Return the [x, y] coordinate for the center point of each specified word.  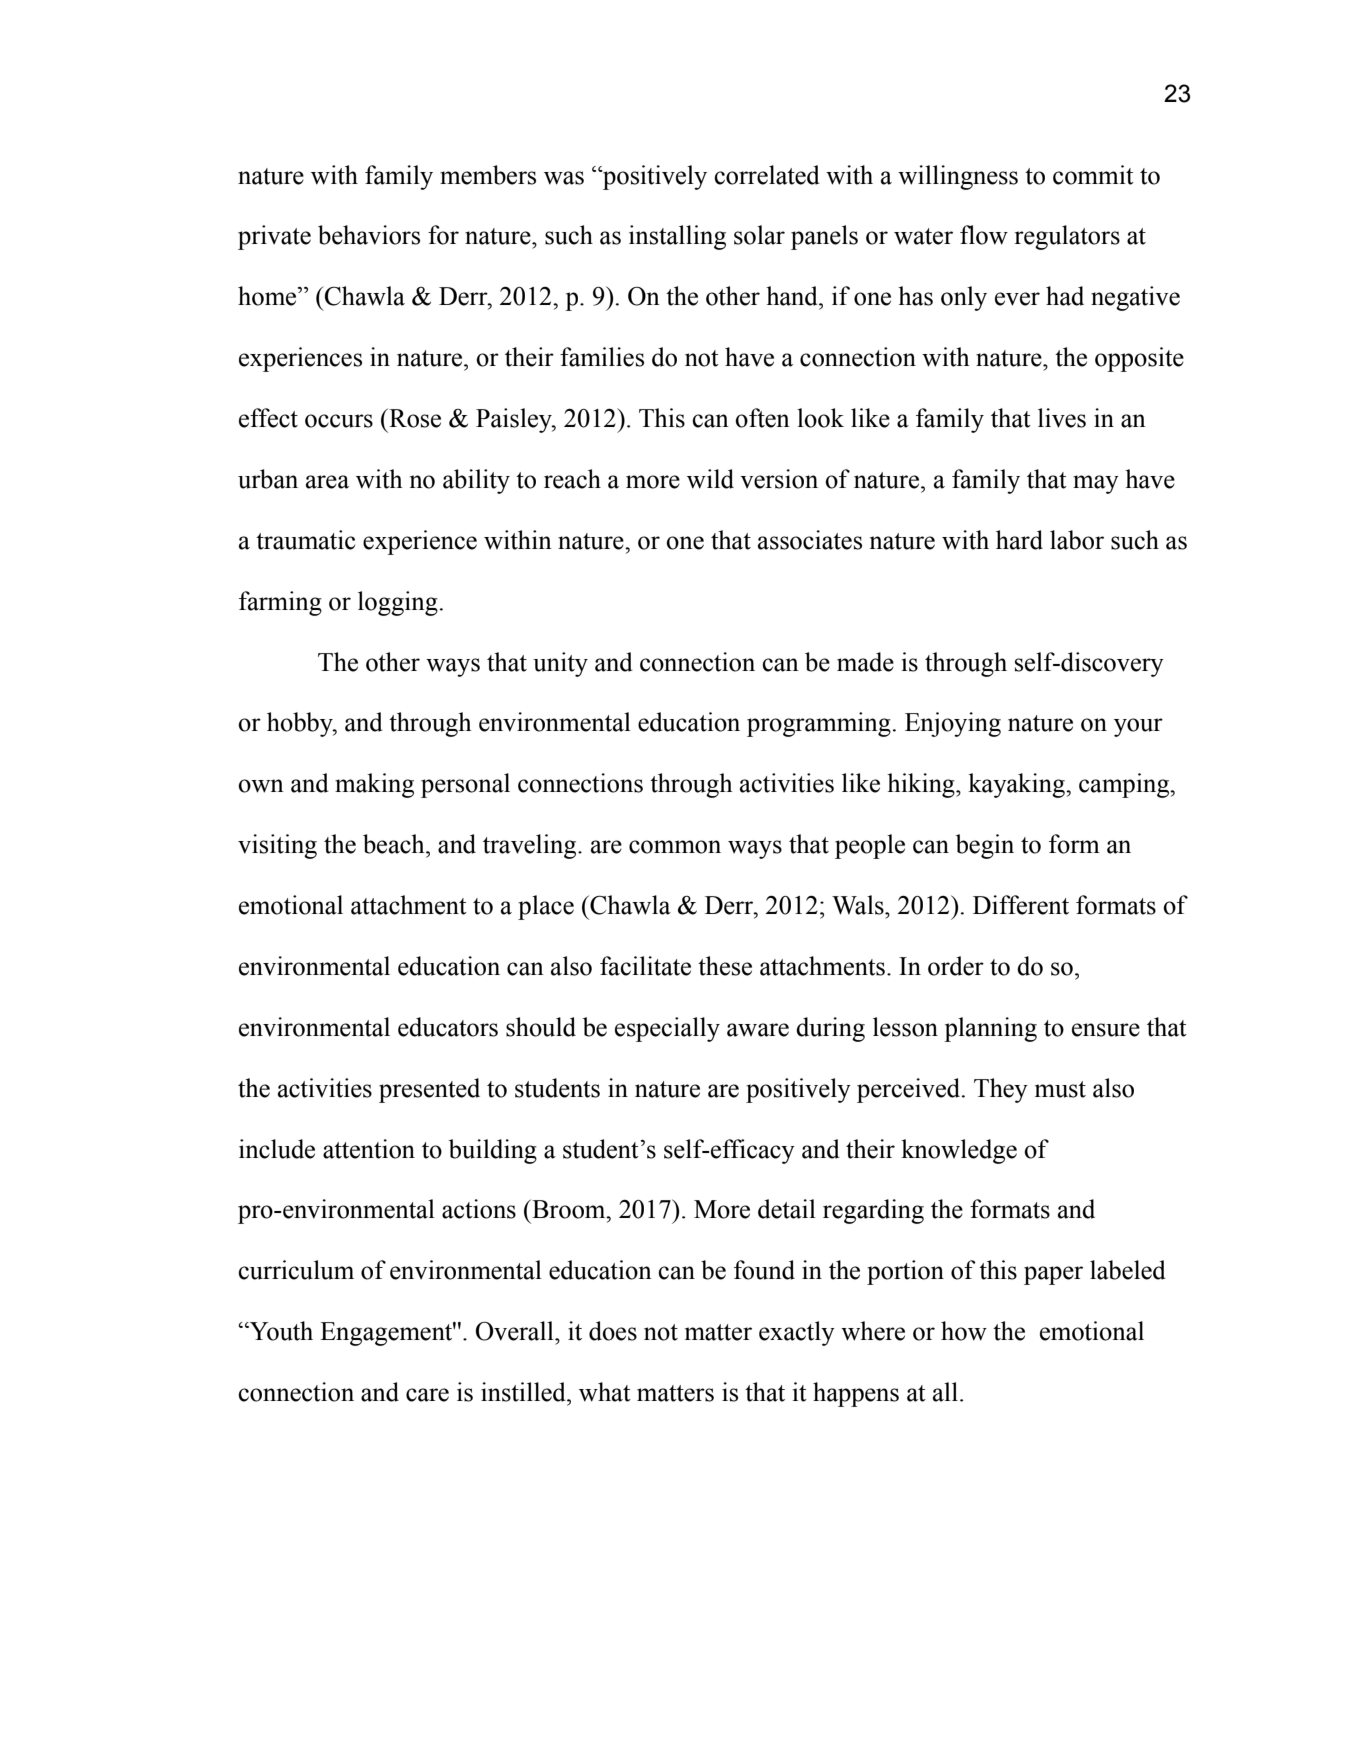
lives [1062, 418]
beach [395, 844]
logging [398, 603]
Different [1021, 905]
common [675, 847]
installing [677, 237]
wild [710, 479]
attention [369, 1149]
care [427, 1395]
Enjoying [953, 724]
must [1060, 1089]
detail [787, 1209]
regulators [1067, 237]
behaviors [369, 235]
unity [560, 664]
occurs [339, 421]
